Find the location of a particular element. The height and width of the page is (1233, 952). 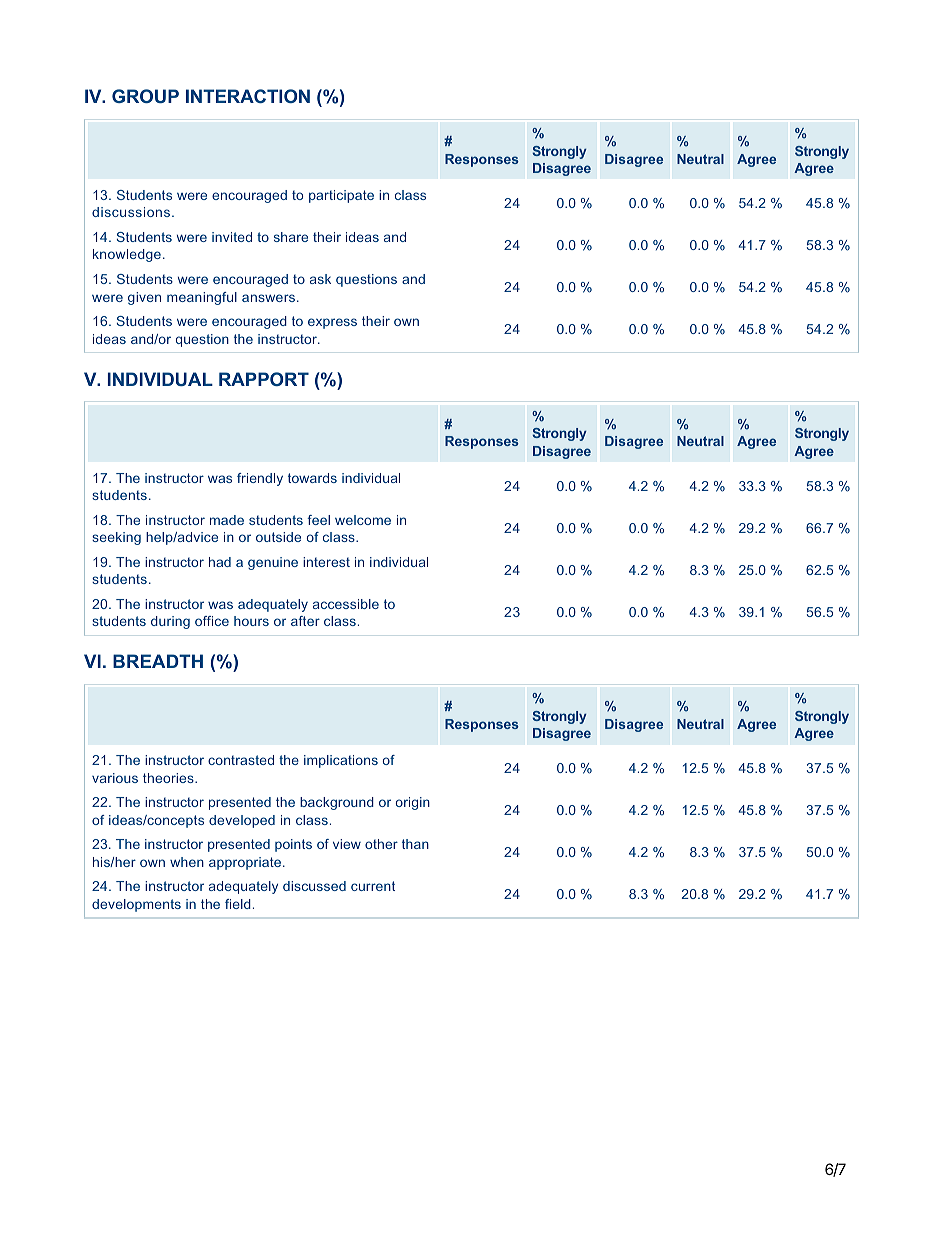

INTERACTION is located at coordinates (248, 96).
